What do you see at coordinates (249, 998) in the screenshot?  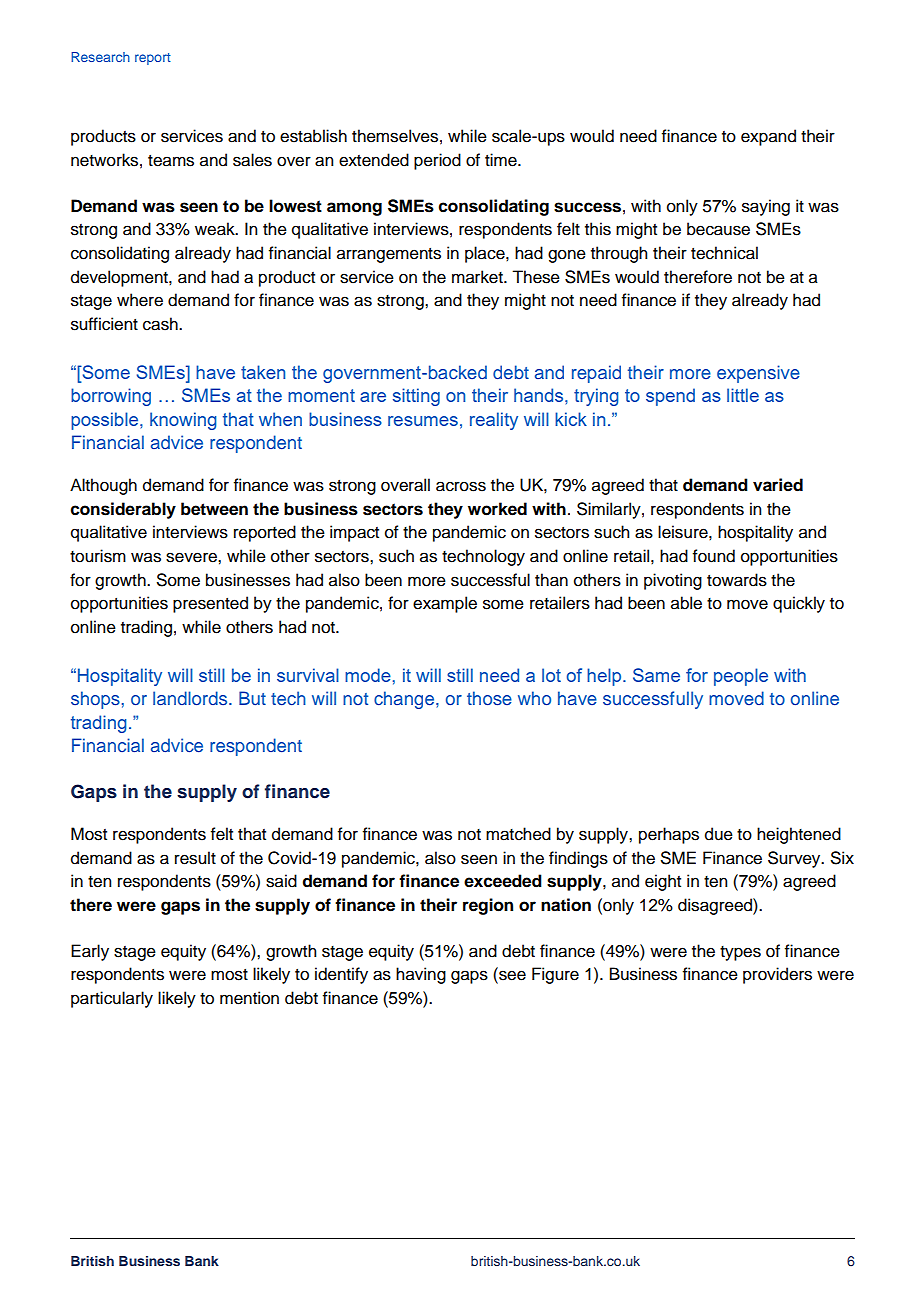 I see `mention` at bounding box center [249, 998].
